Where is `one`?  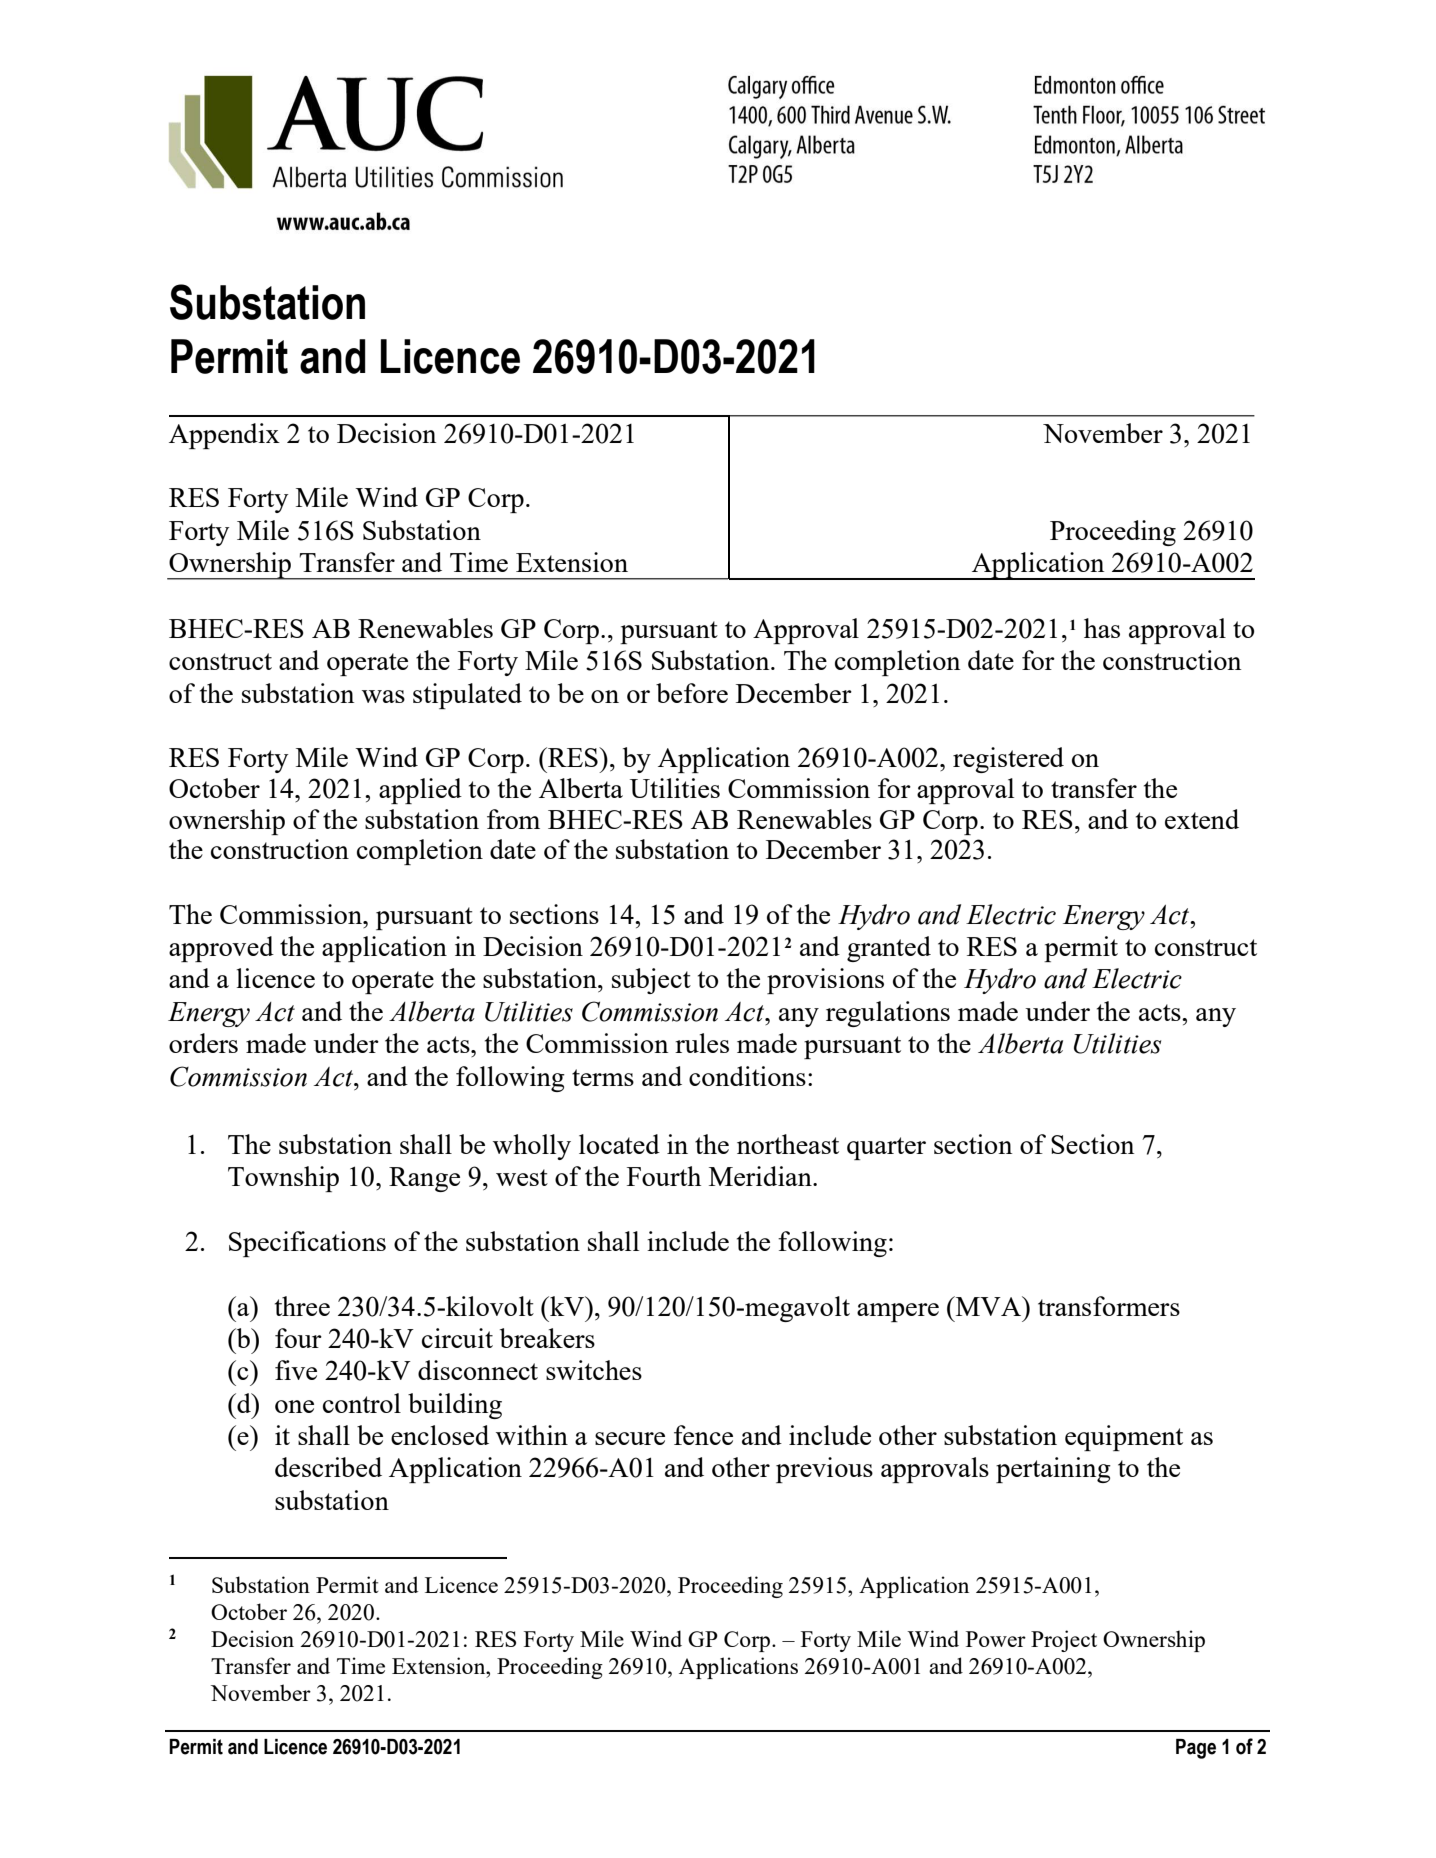
one is located at coordinates (294, 1406).
